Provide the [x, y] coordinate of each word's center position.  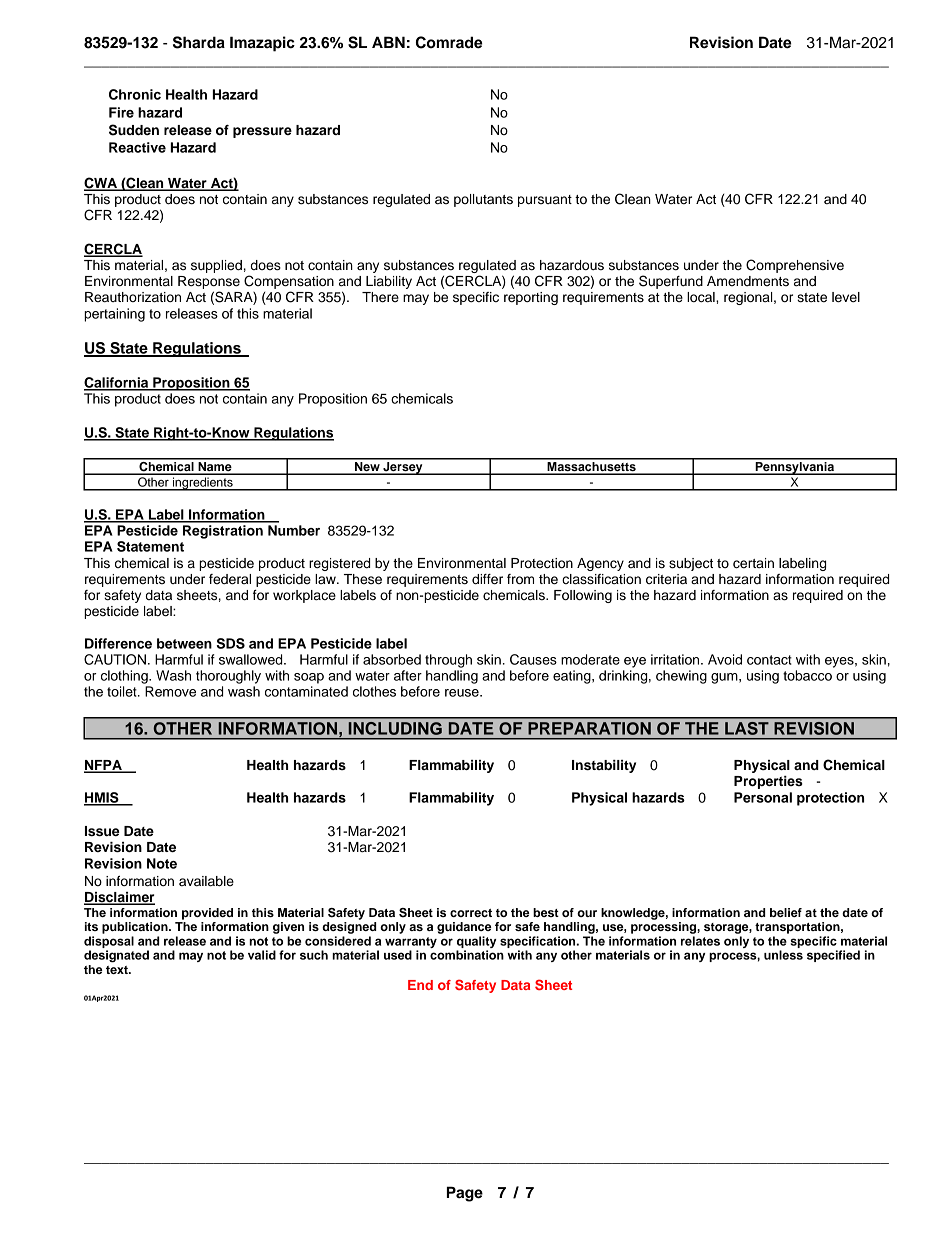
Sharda [199, 42]
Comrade [449, 42]
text [118, 970]
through [448, 661]
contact [769, 660]
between [184, 643]
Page [465, 1194]
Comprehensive [795, 266]
